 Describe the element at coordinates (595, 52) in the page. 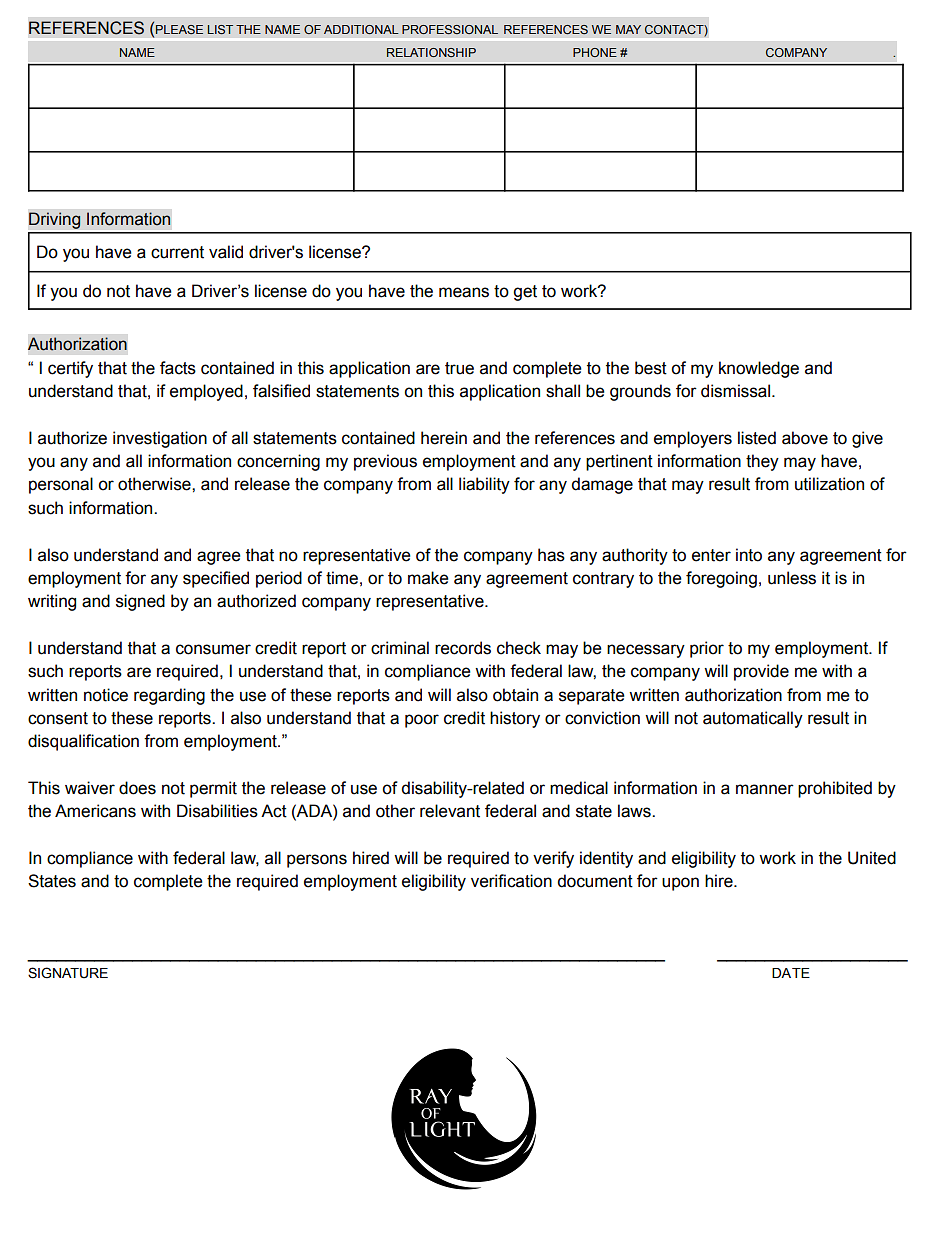

I see `PHONE` at that location.
